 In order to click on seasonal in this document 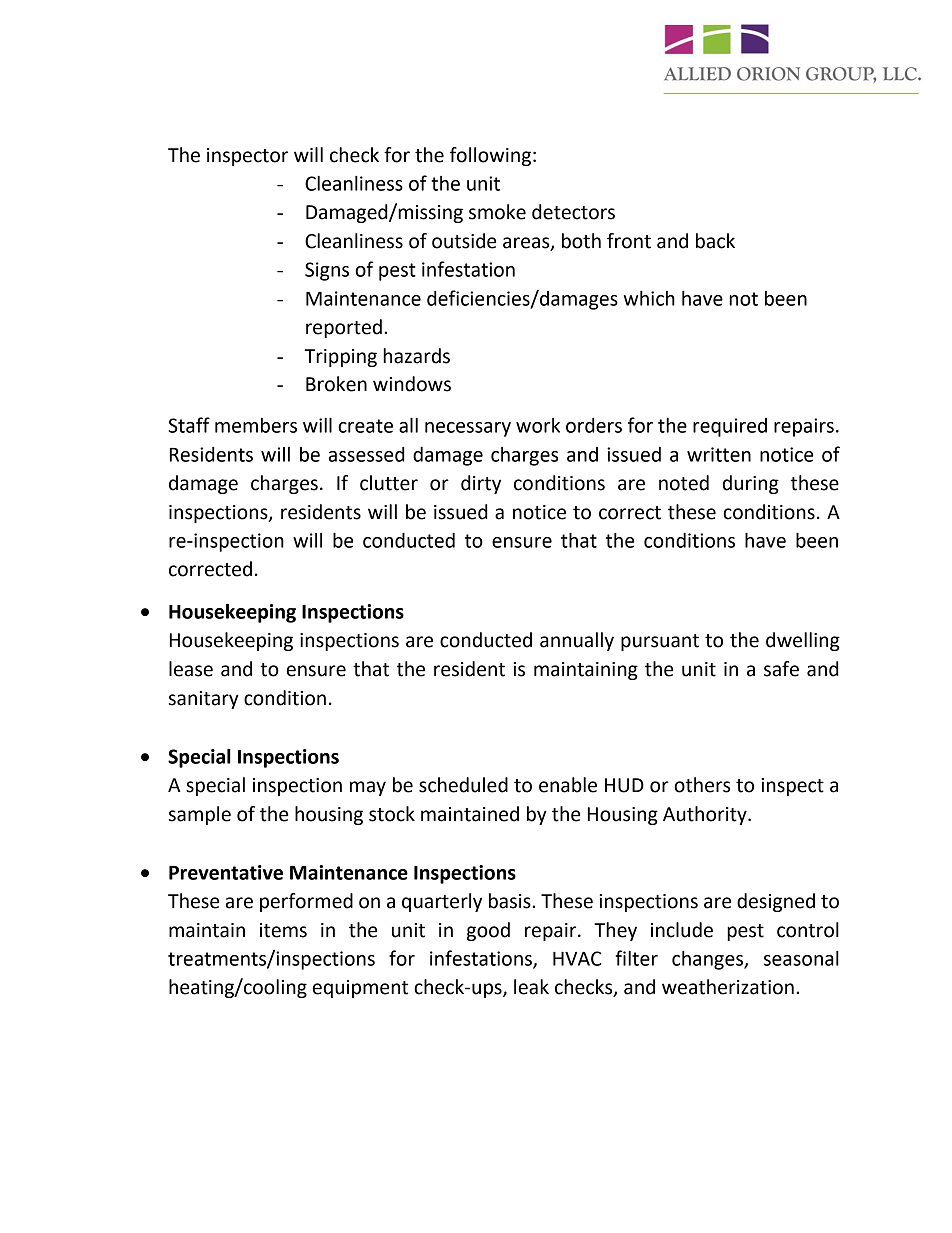, I will do `click(801, 958)`.
